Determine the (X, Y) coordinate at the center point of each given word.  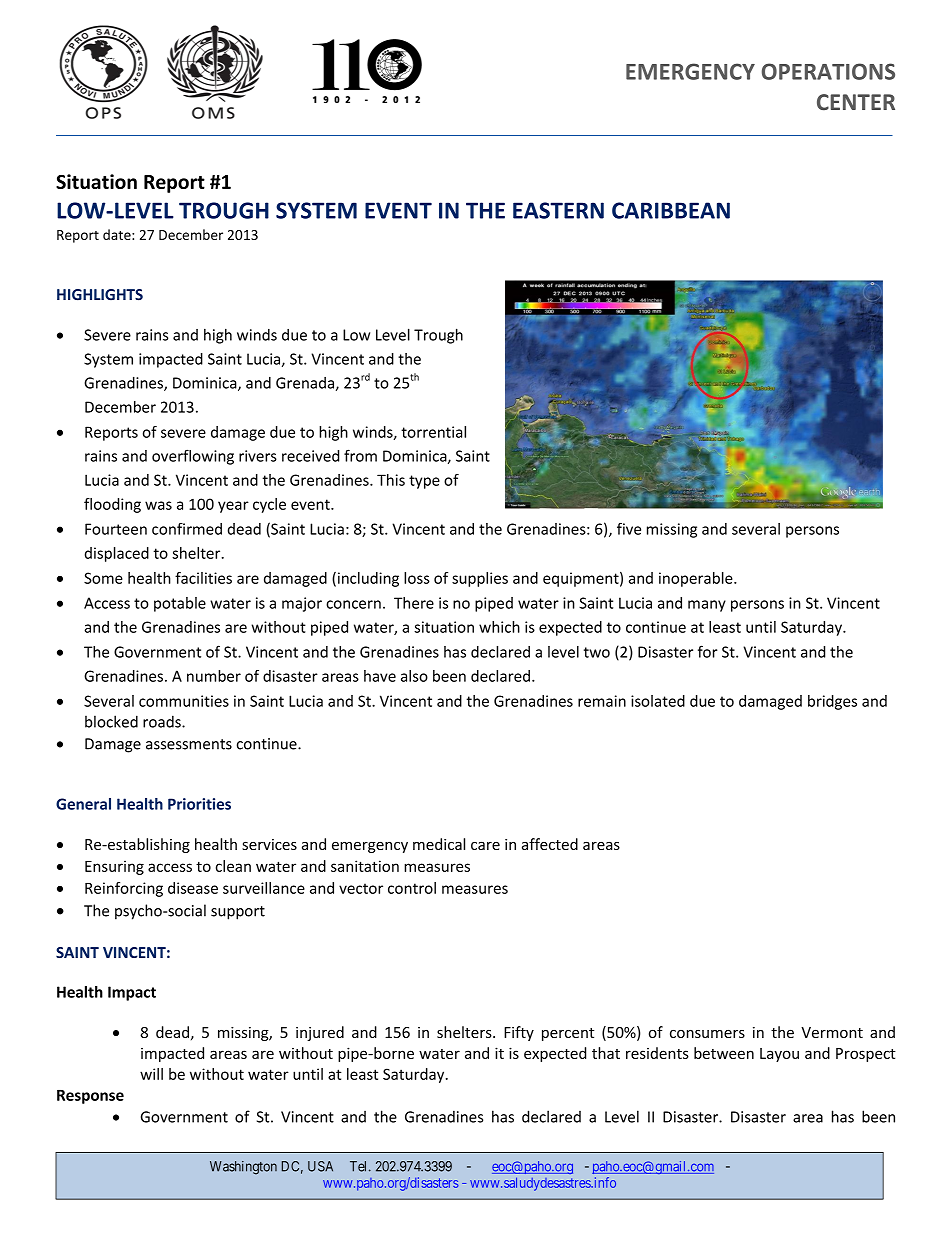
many (707, 606)
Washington (243, 1168)
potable (180, 604)
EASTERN (558, 210)
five (629, 529)
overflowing (193, 457)
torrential (433, 432)
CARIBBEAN (671, 210)
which (499, 627)
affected (550, 844)
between (724, 1053)
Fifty (519, 1033)
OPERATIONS (828, 71)
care (485, 846)
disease (193, 888)
